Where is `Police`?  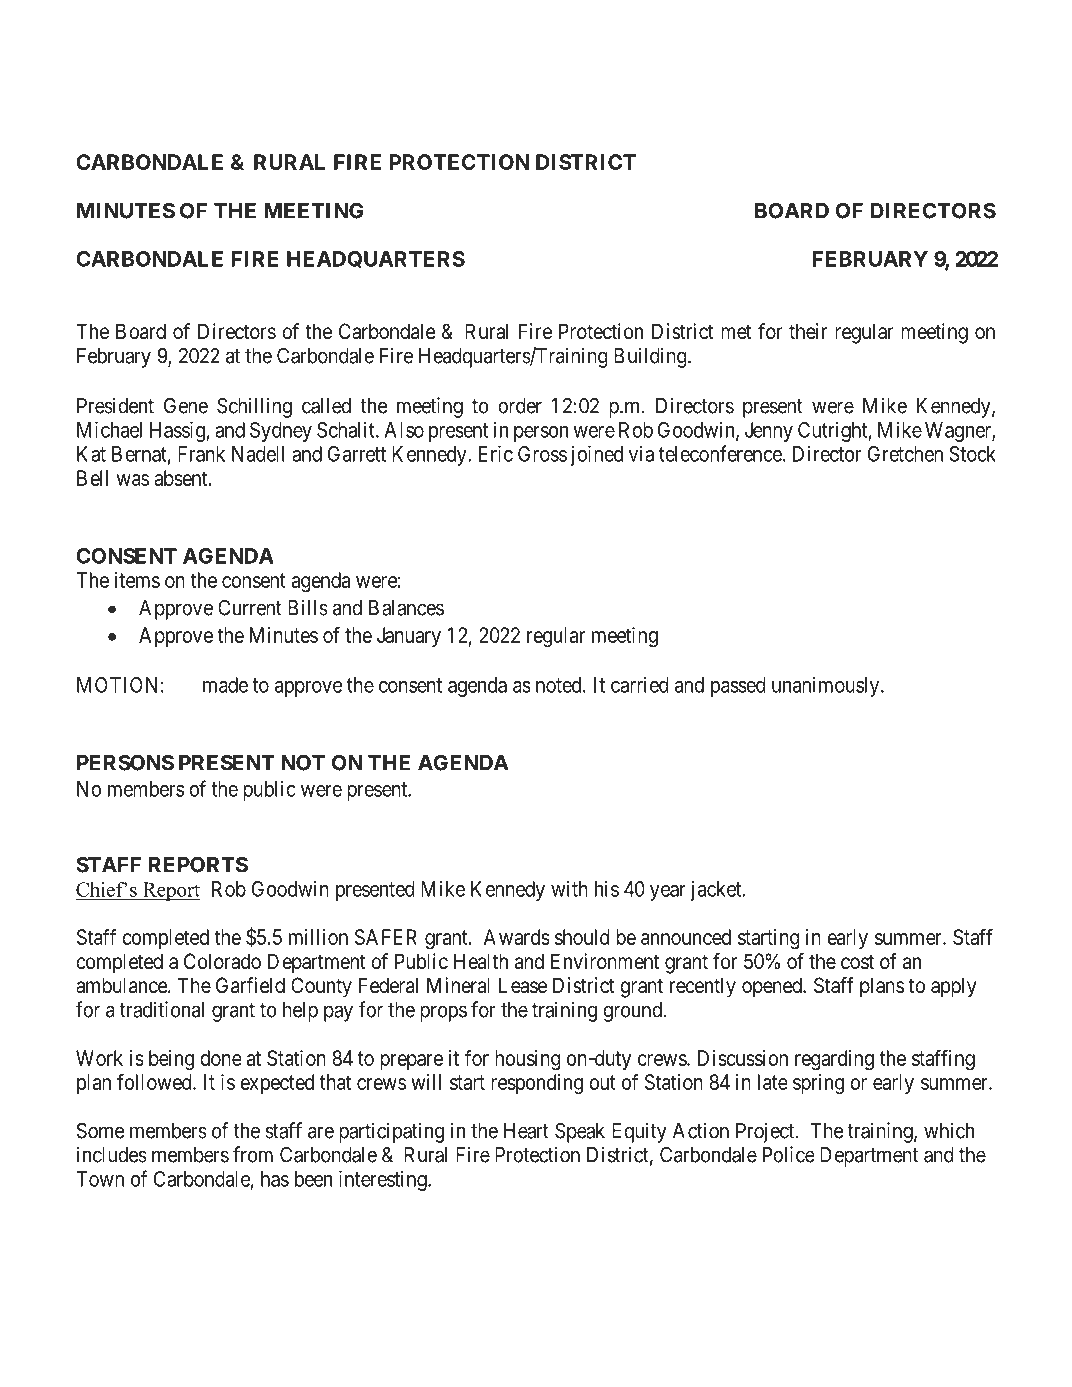
Police is located at coordinates (788, 1154).
